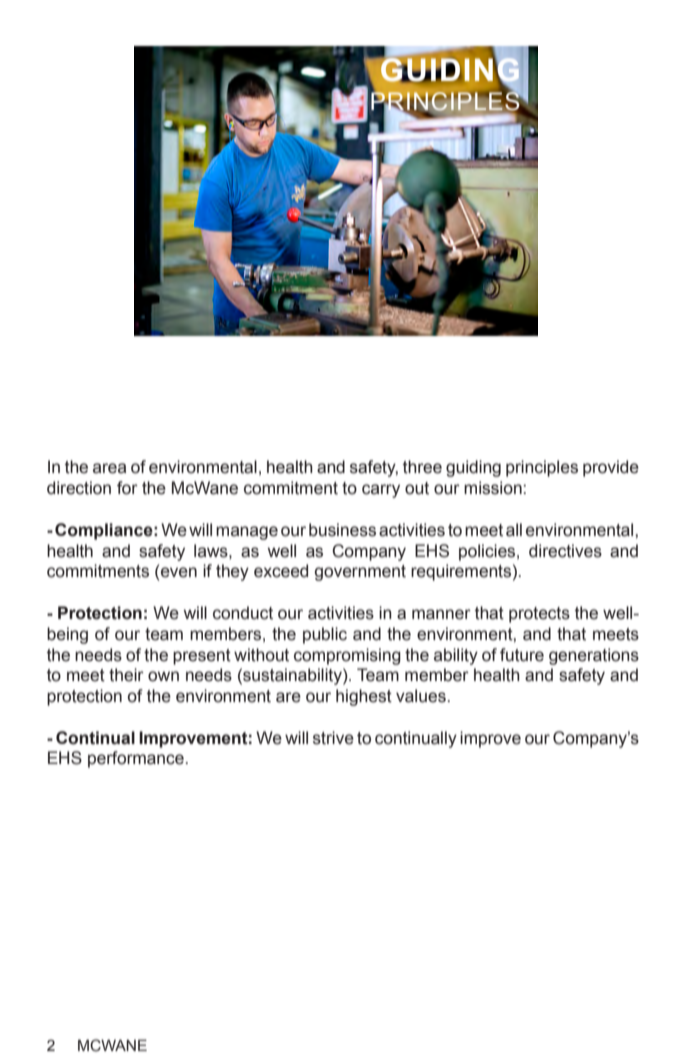 This screenshot has width=686, height=1060. What do you see at coordinates (522, 655) in the screenshot?
I see `future` at bounding box center [522, 655].
